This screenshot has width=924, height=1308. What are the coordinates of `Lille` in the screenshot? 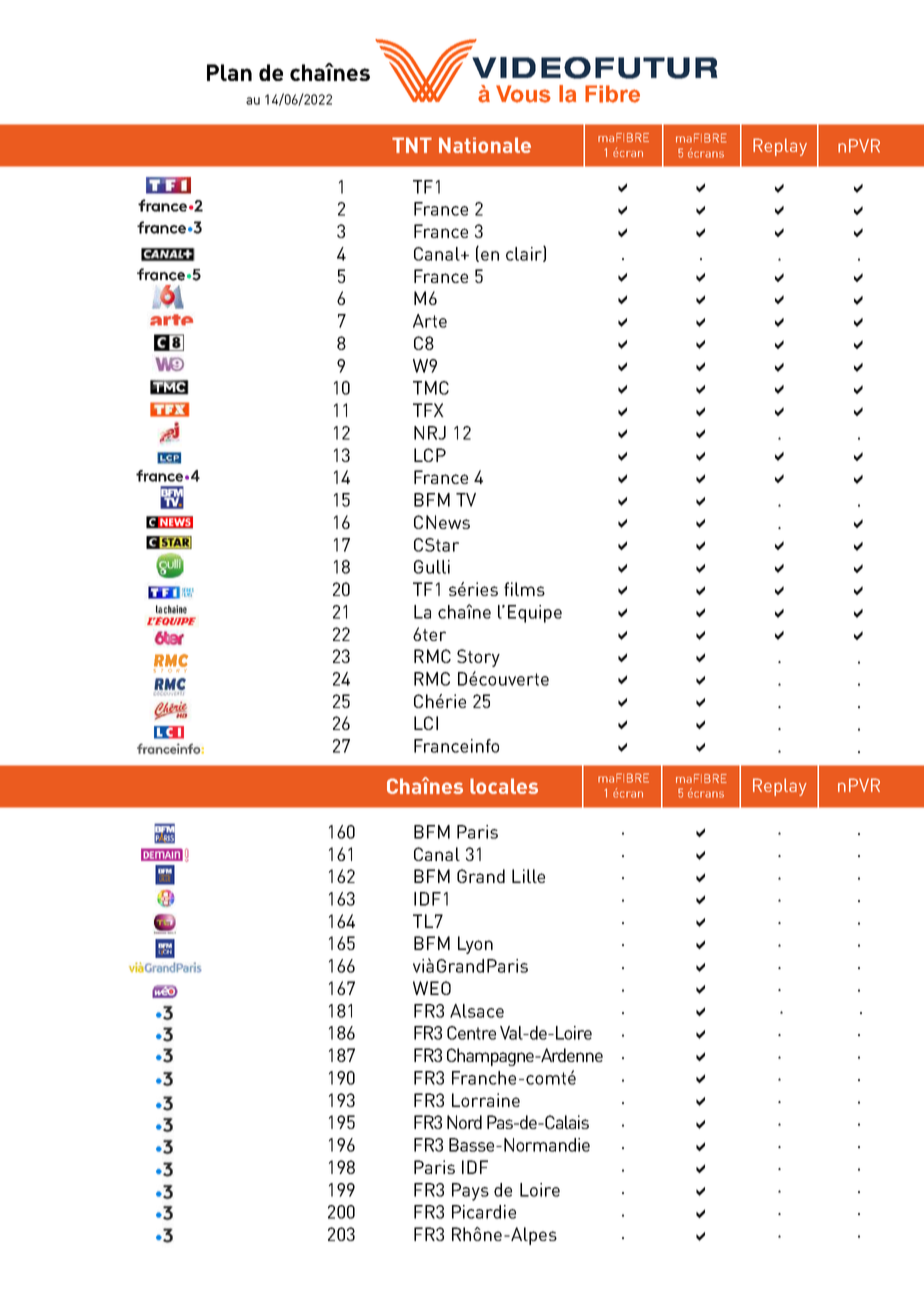 It's located at (528, 876).
